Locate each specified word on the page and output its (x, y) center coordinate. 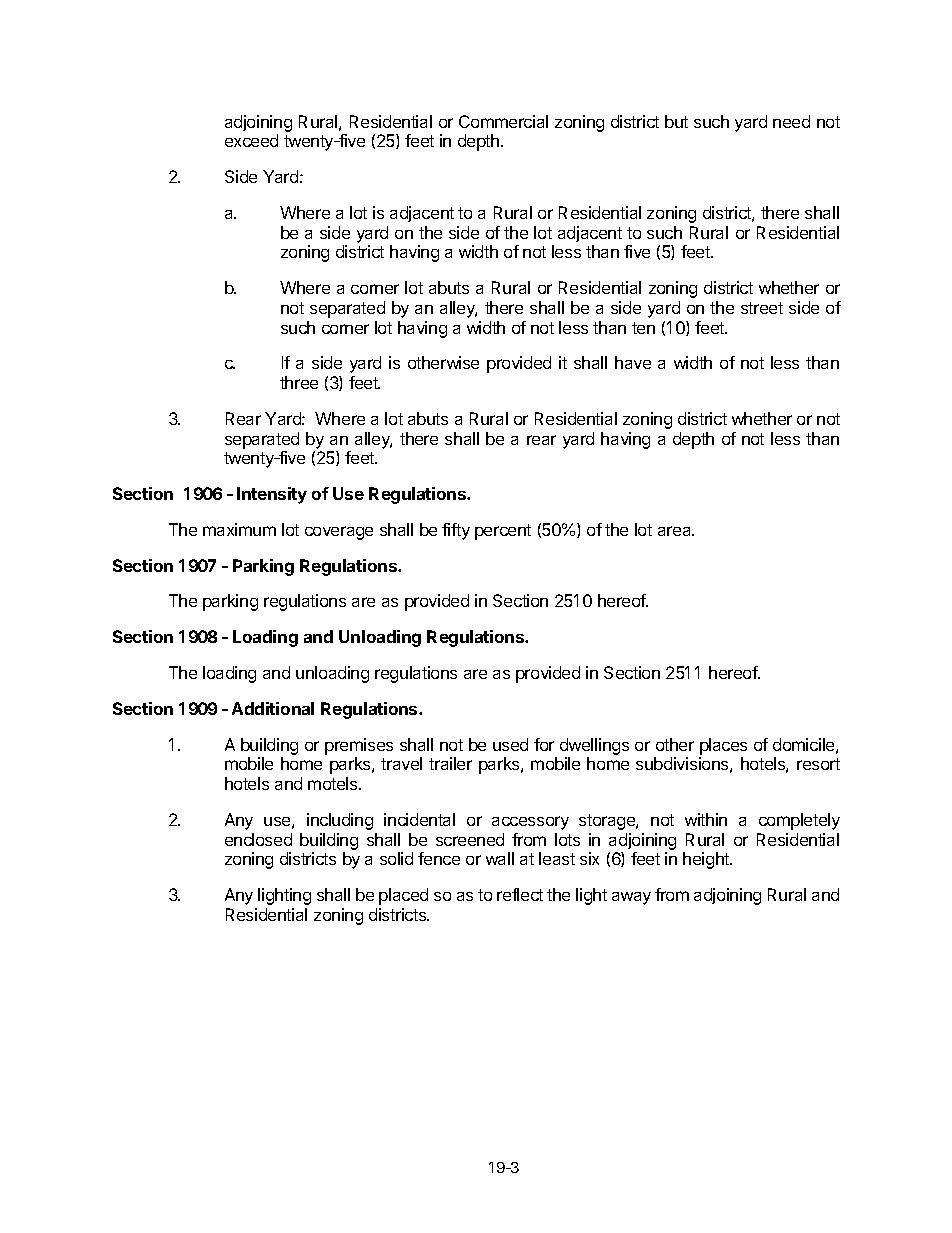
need (791, 121)
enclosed (258, 839)
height (707, 860)
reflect (520, 894)
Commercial (503, 121)
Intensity (272, 495)
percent (503, 532)
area (676, 531)
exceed (251, 140)
